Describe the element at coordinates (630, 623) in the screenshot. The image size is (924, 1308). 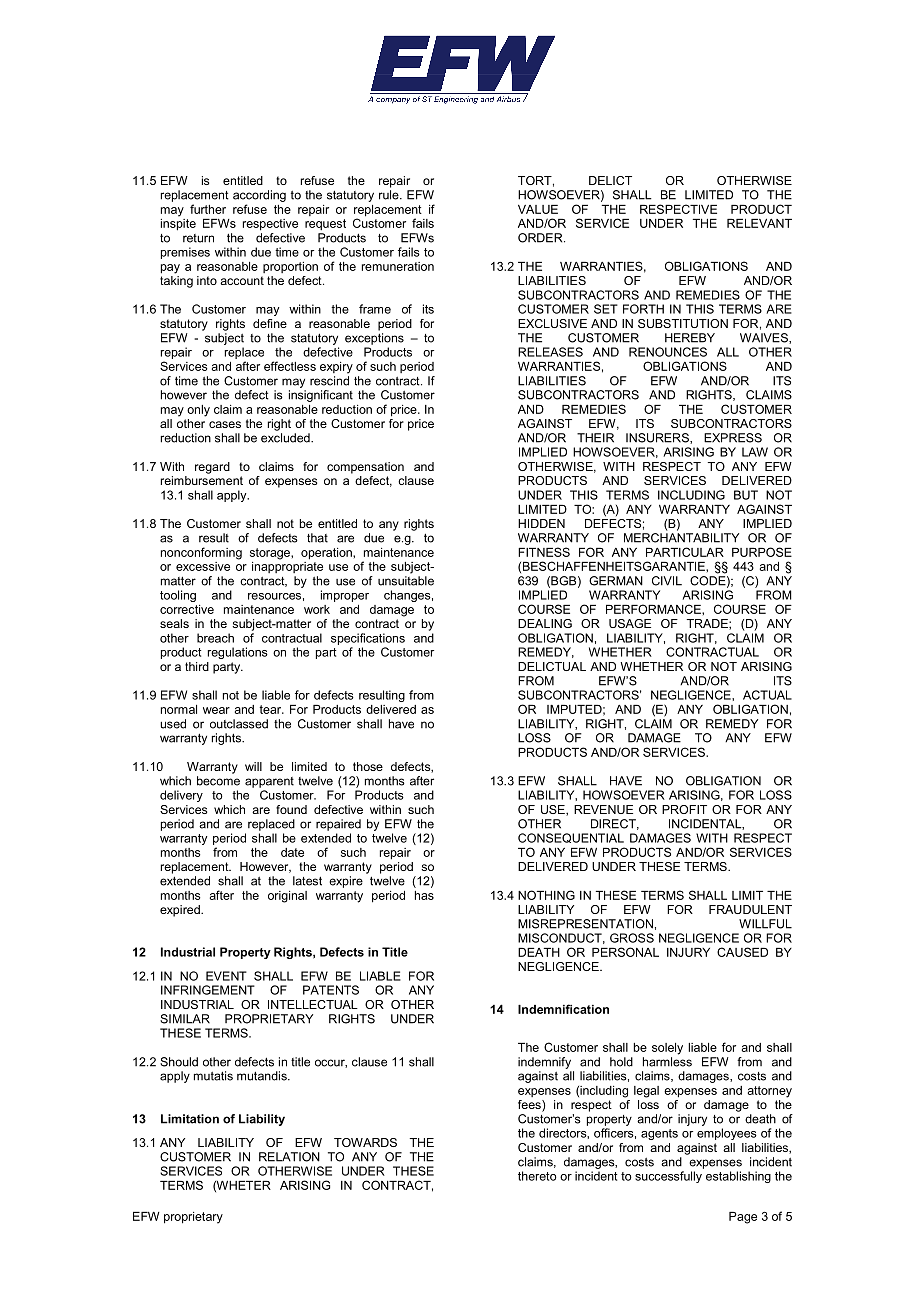
I see `USAGE` at that location.
